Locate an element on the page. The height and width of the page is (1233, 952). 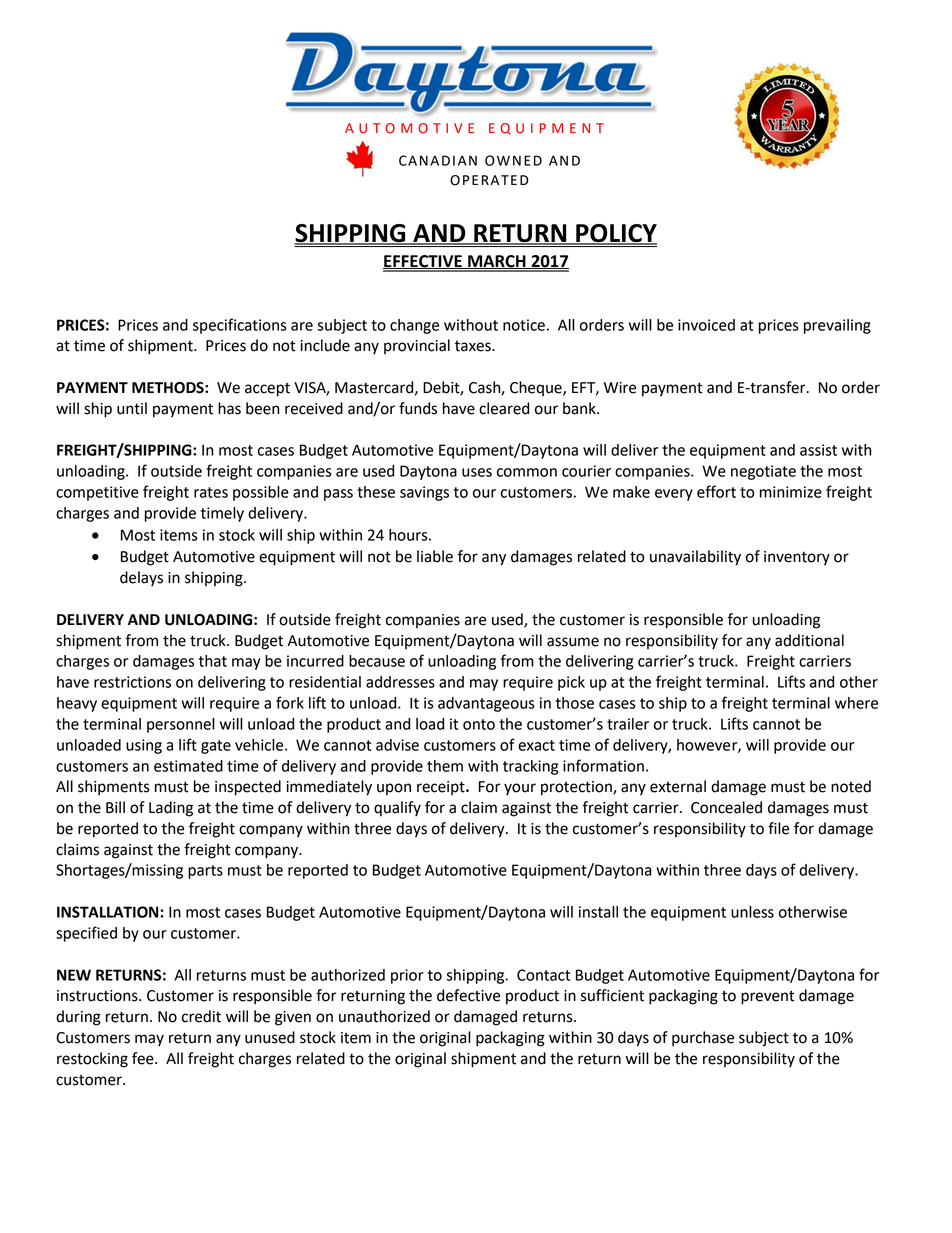
them is located at coordinates (445, 766).
